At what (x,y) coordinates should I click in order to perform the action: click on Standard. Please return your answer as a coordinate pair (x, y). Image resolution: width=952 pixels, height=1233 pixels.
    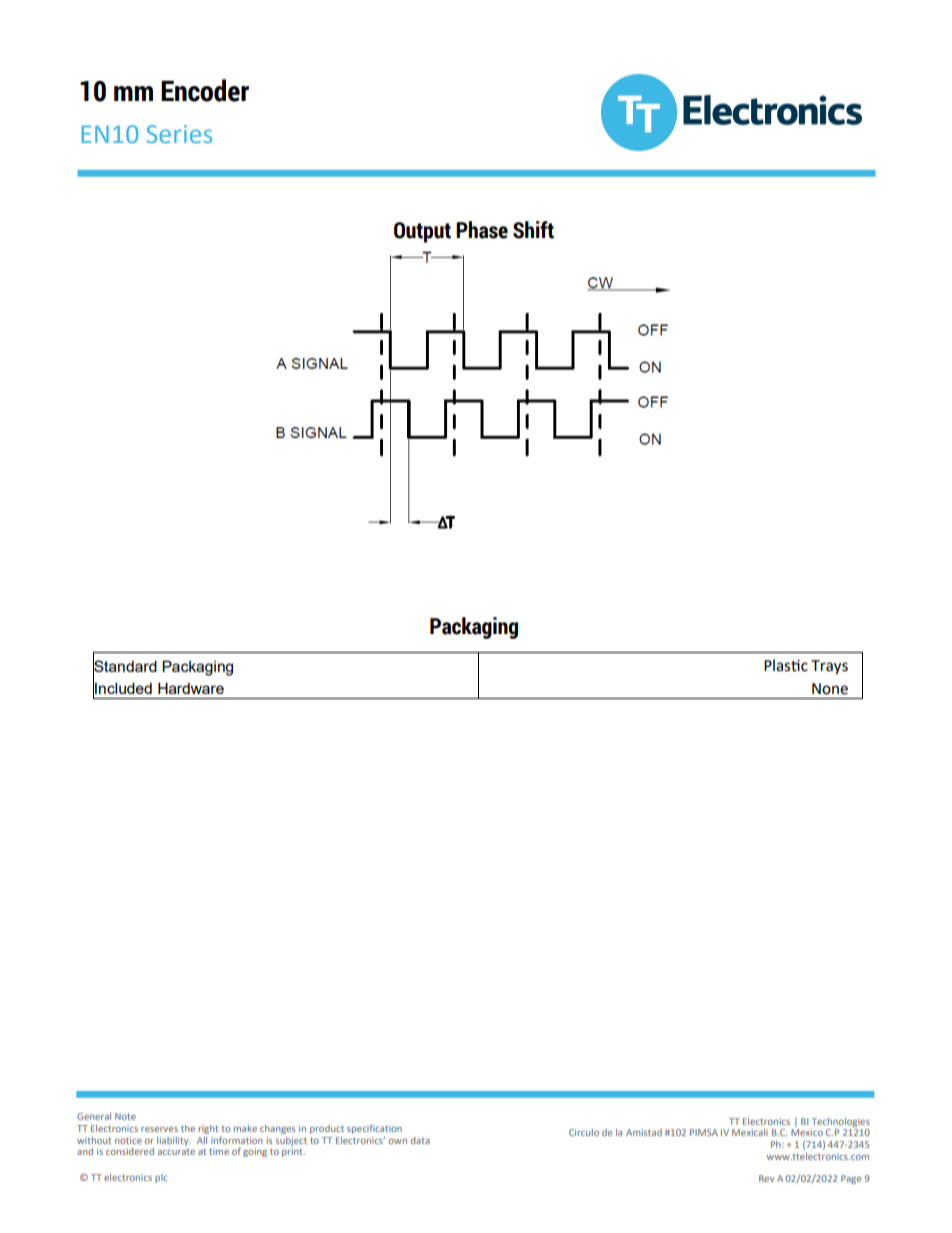
    Looking at the image, I should click on (125, 666).
